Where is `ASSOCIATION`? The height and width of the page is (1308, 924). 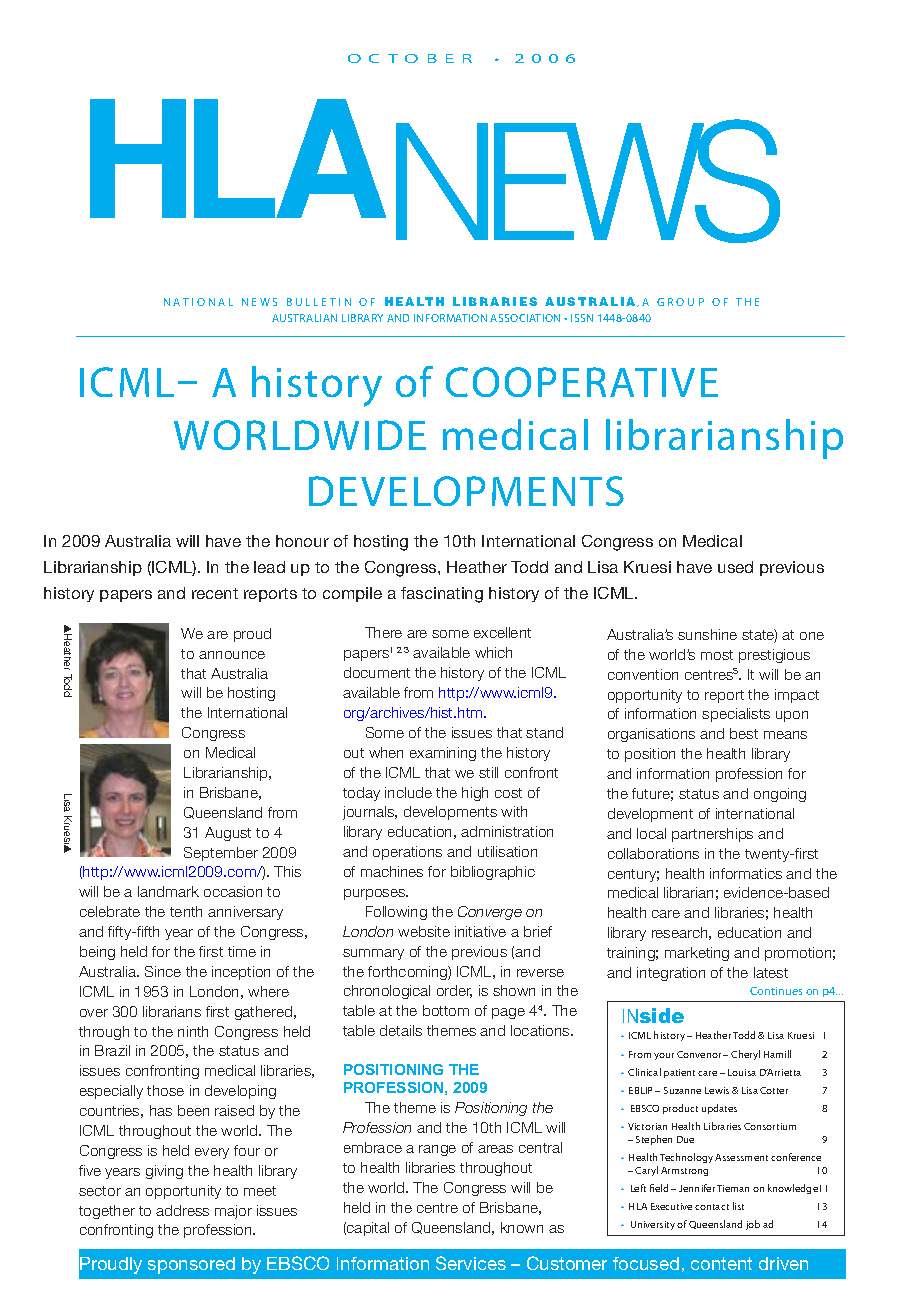
ASSOCIATION is located at coordinates (525, 318).
